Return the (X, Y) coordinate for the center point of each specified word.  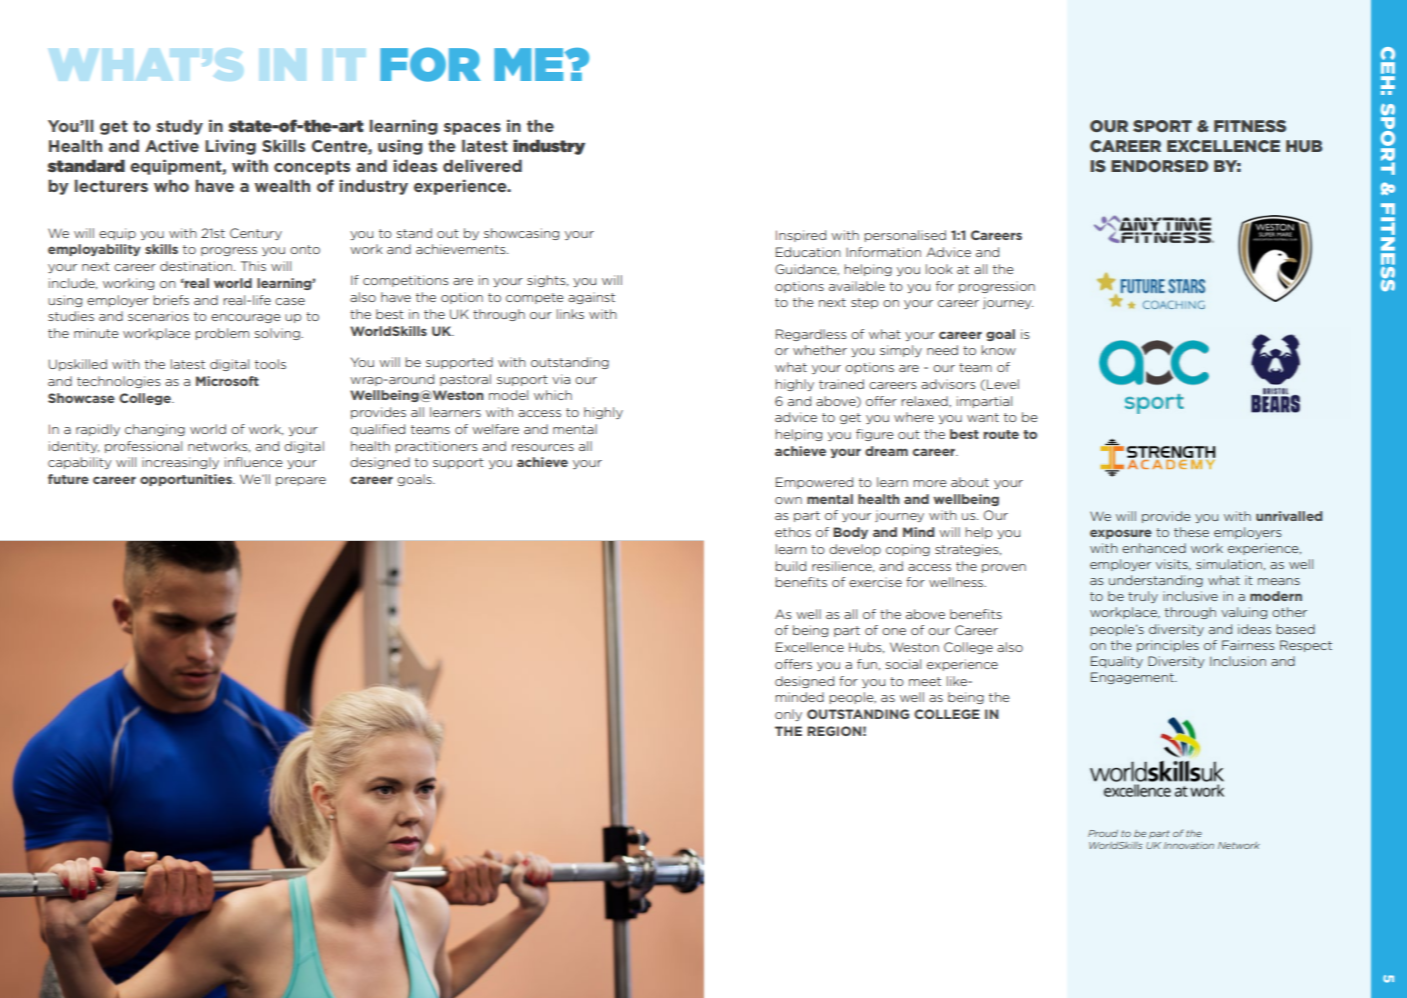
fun (868, 664)
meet (925, 681)
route (1001, 434)
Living (230, 147)
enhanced (1154, 548)
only (788, 715)
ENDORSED (1159, 166)
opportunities (187, 480)
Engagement (1133, 678)
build (790, 566)
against (591, 298)
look (939, 269)
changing (155, 430)
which (553, 395)
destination (196, 266)
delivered (482, 165)
